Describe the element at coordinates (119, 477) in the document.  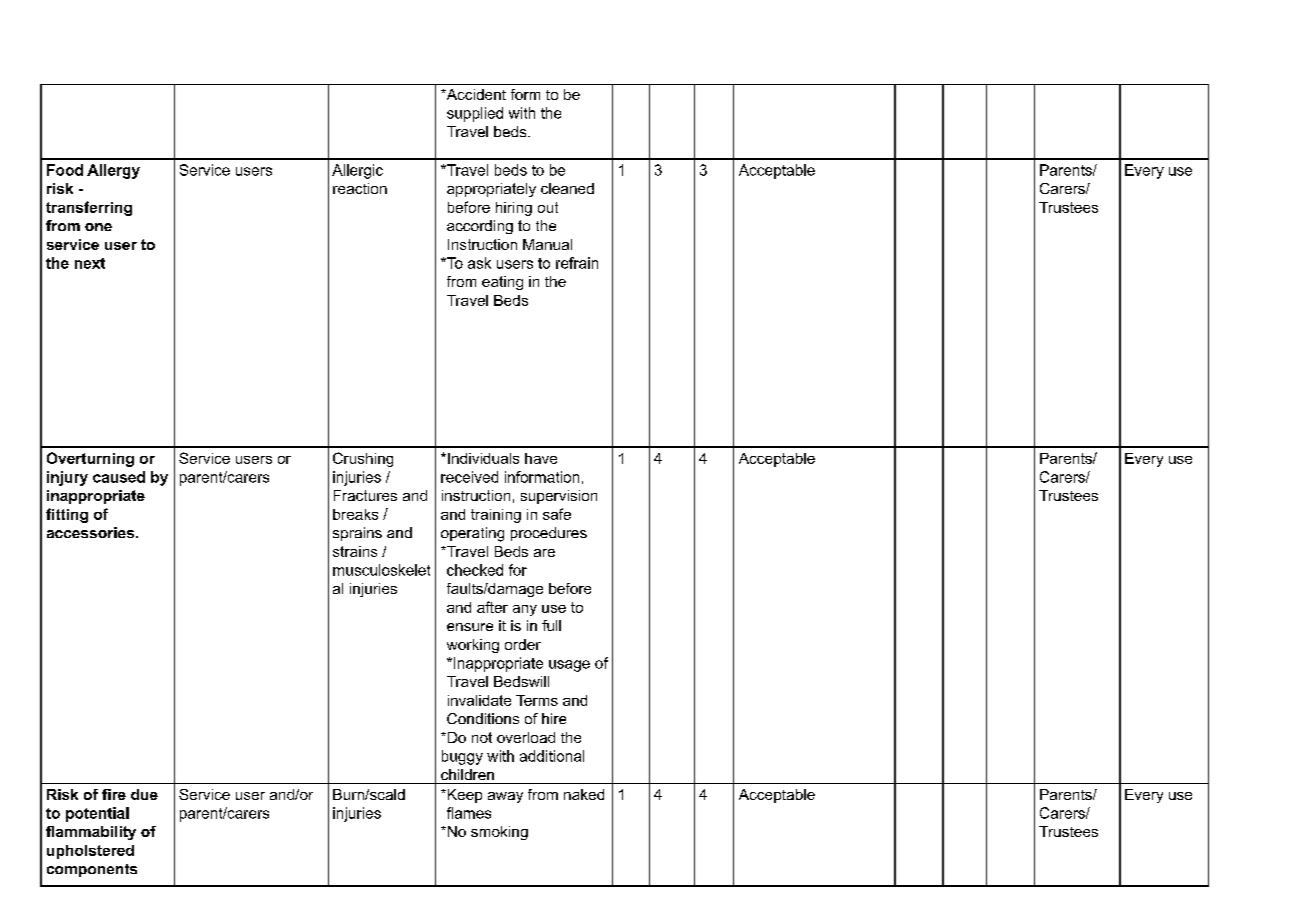
I see `caused` at that location.
